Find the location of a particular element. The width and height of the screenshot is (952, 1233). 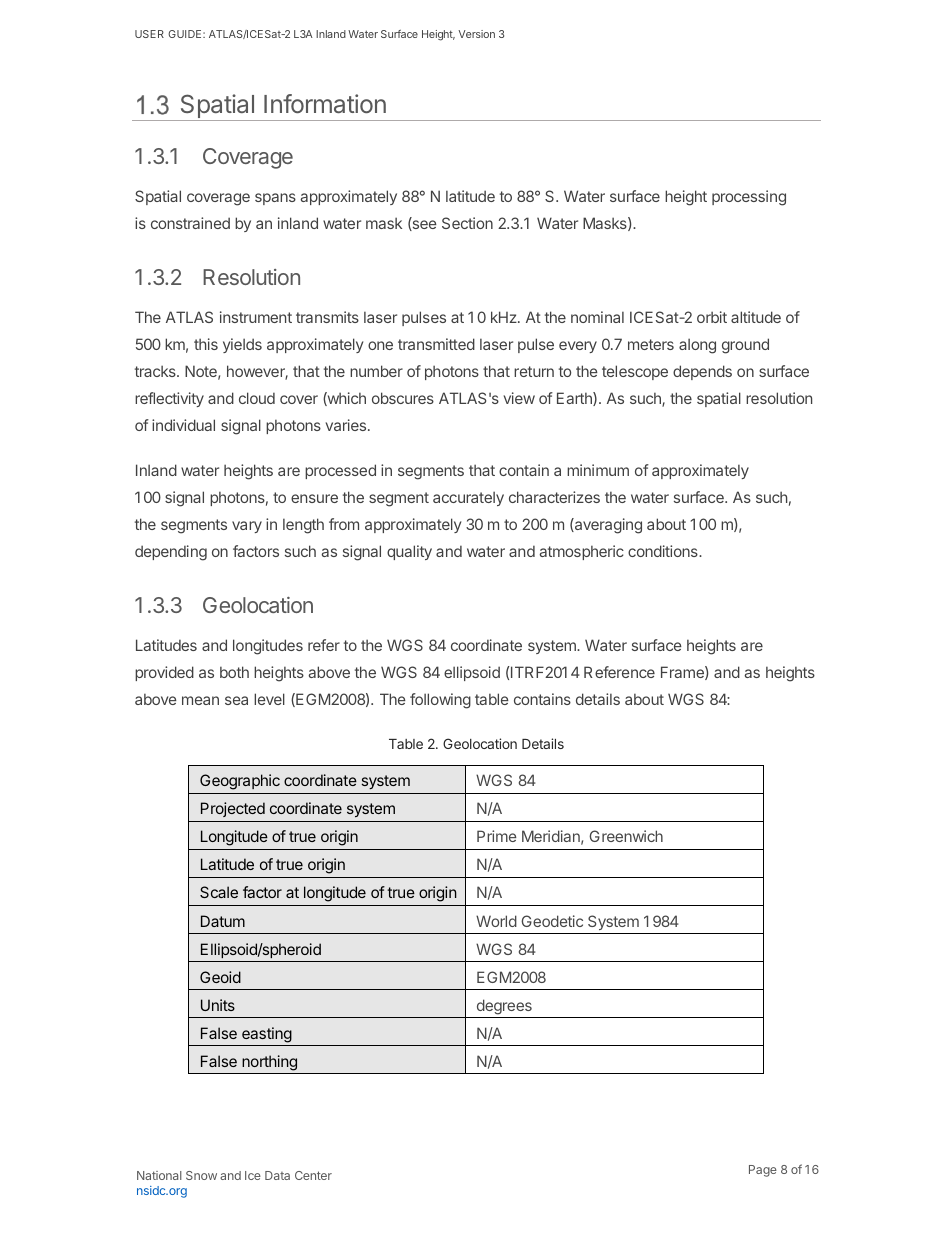

conditions is located at coordinates (664, 551).
